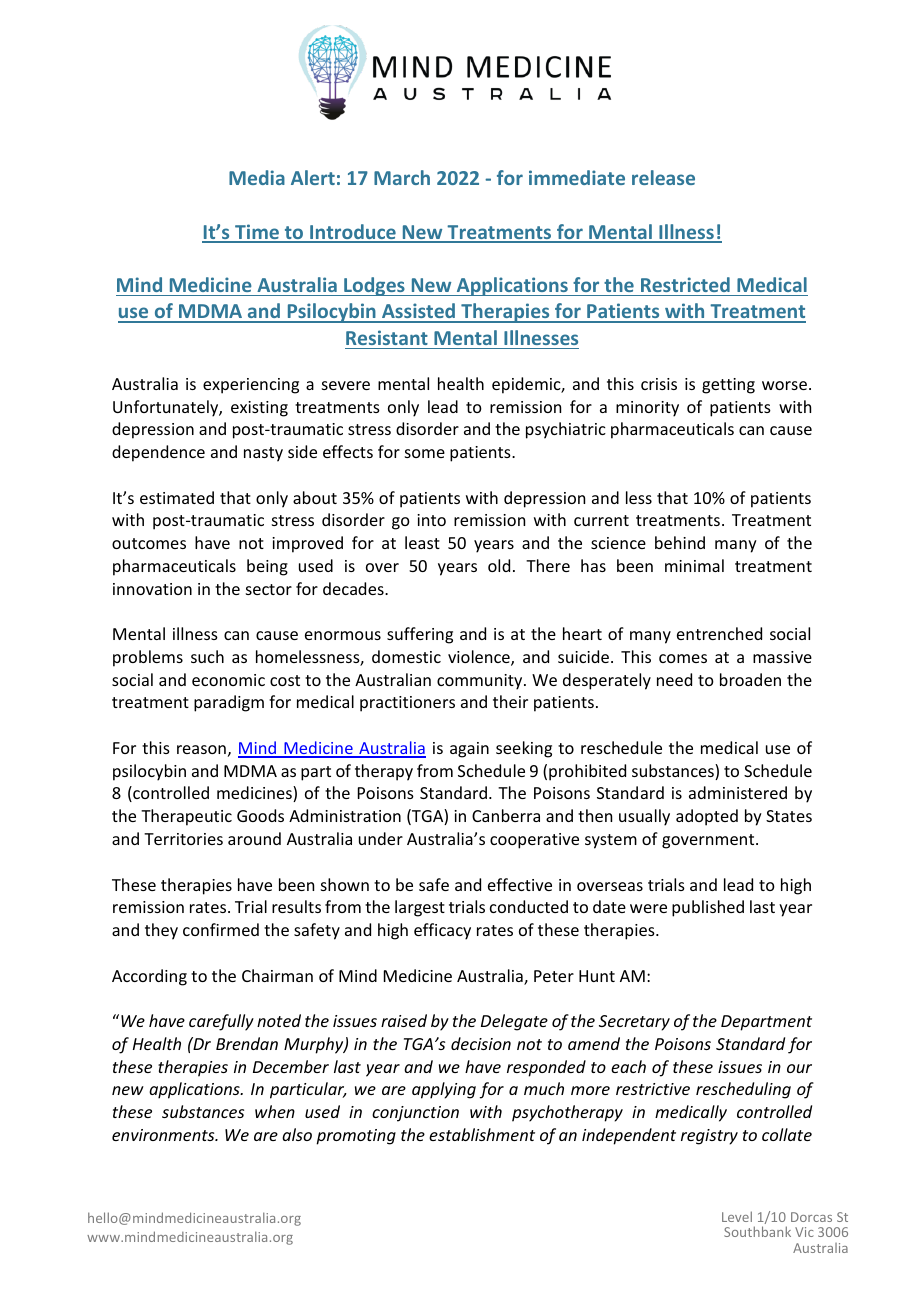 The image size is (924, 1308). I want to click on March, so click(402, 177).
